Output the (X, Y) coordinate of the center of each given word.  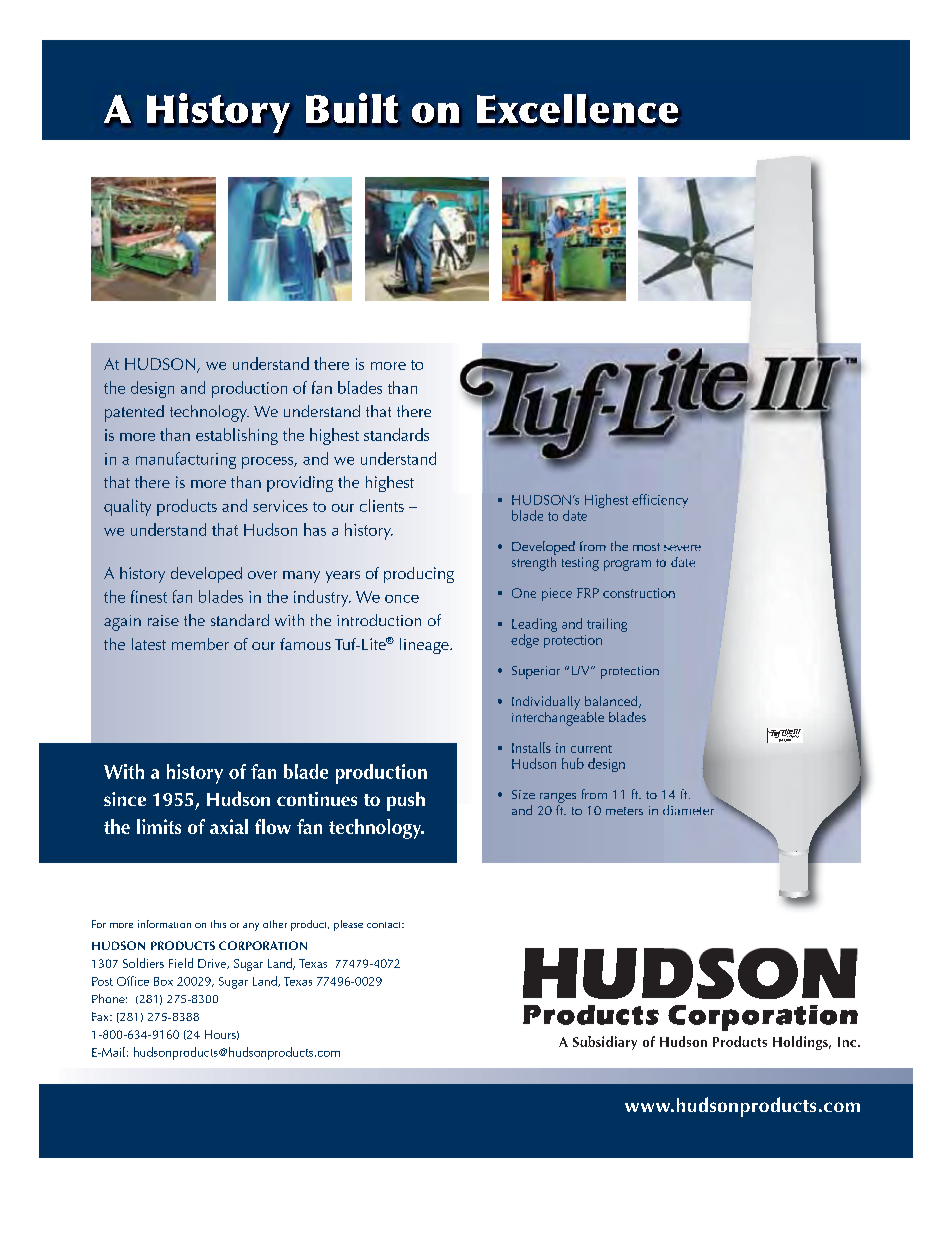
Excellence (577, 108)
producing (419, 575)
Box (163, 981)
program (627, 565)
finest (149, 596)
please (348, 925)
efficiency (660, 501)
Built (352, 108)
